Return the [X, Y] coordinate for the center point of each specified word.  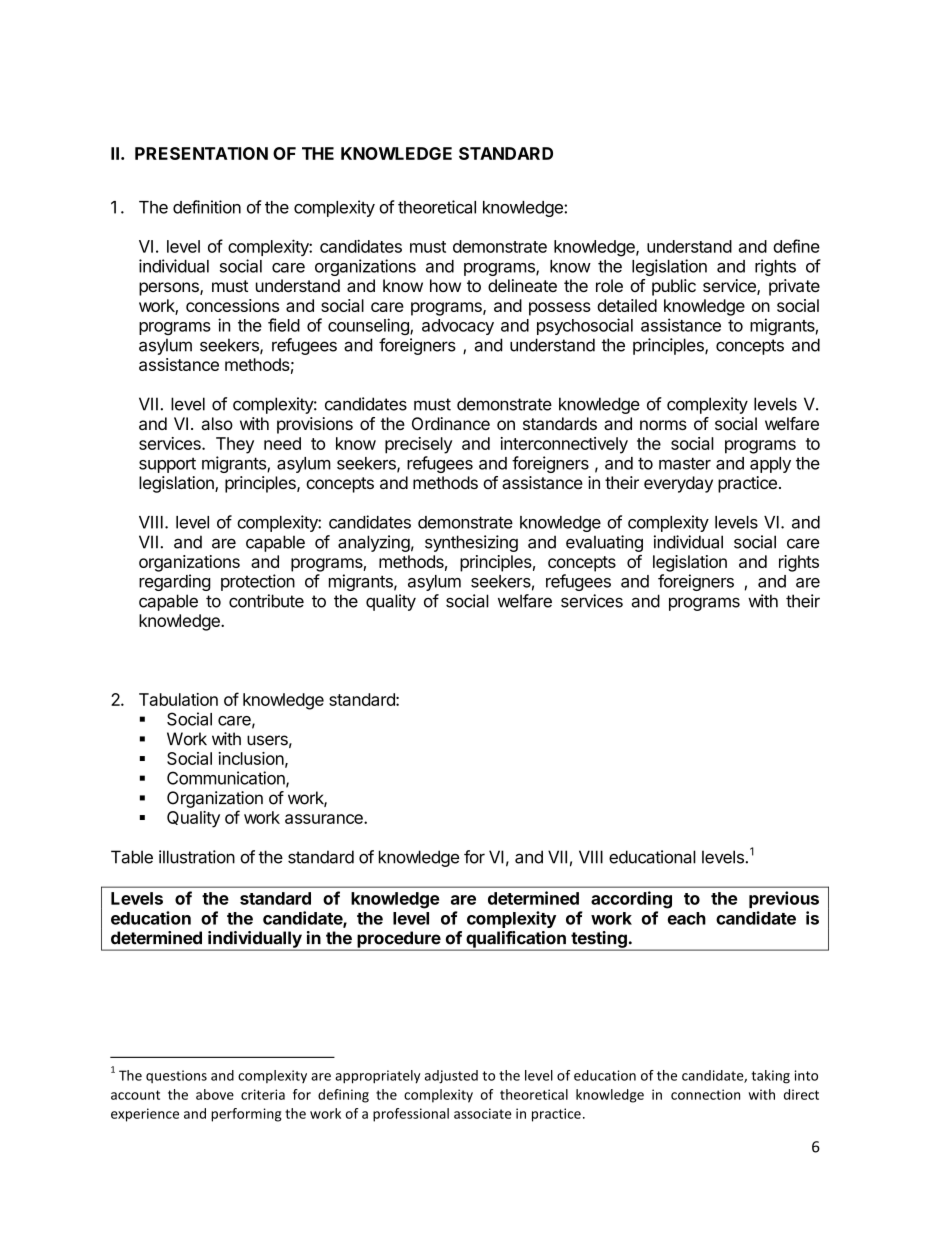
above [215, 1094]
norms [663, 425]
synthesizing [471, 543]
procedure [398, 940]
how [445, 285]
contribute [266, 601]
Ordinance [451, 423]
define [796, 246]
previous [784, 899]
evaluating [604, 543]
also [217, 423]
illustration [197, 857]
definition [207, 207]
